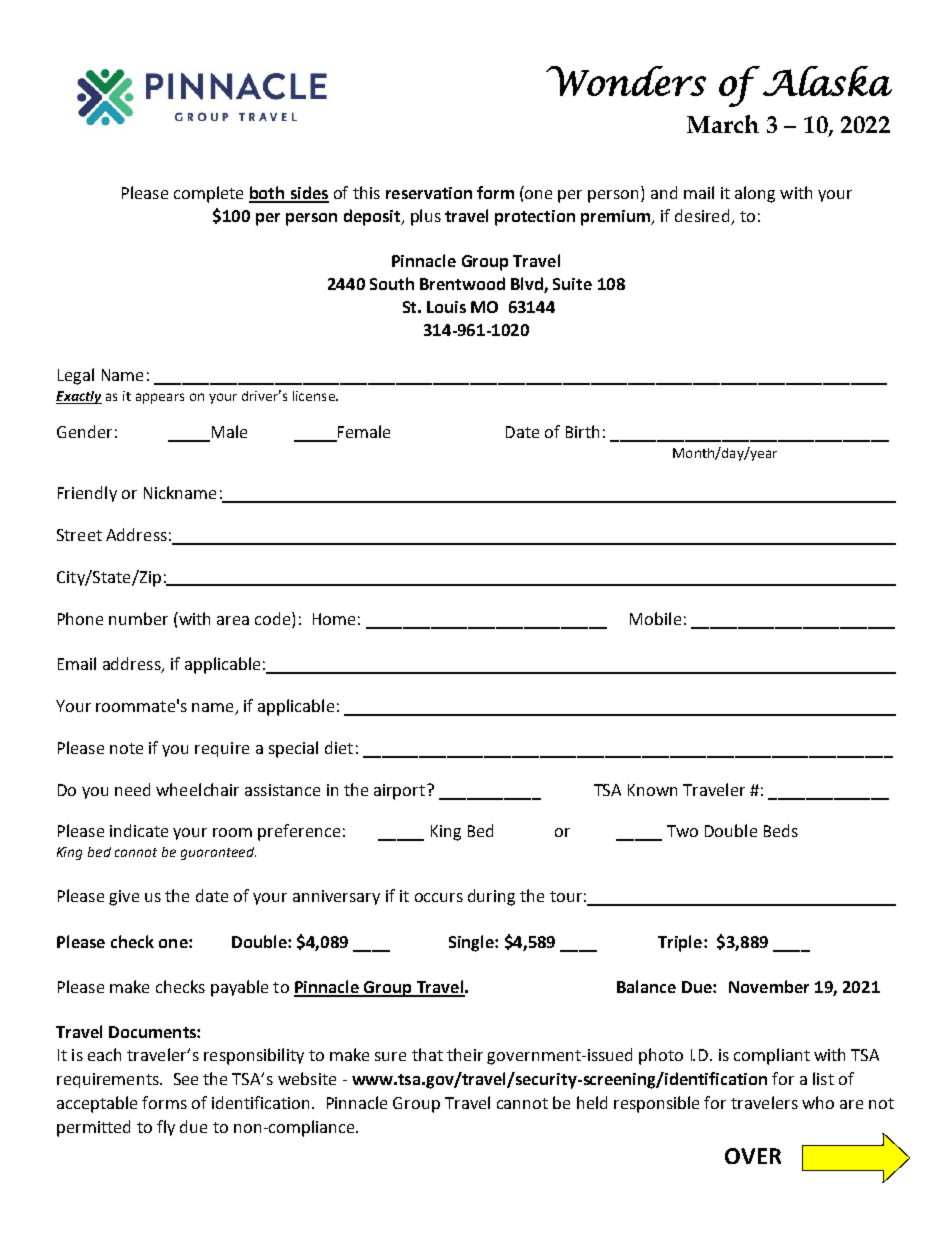  What do you see at coordinates (655, 618) in the screenshot?
I see `Mobile` at bounding box center [655, 618].
